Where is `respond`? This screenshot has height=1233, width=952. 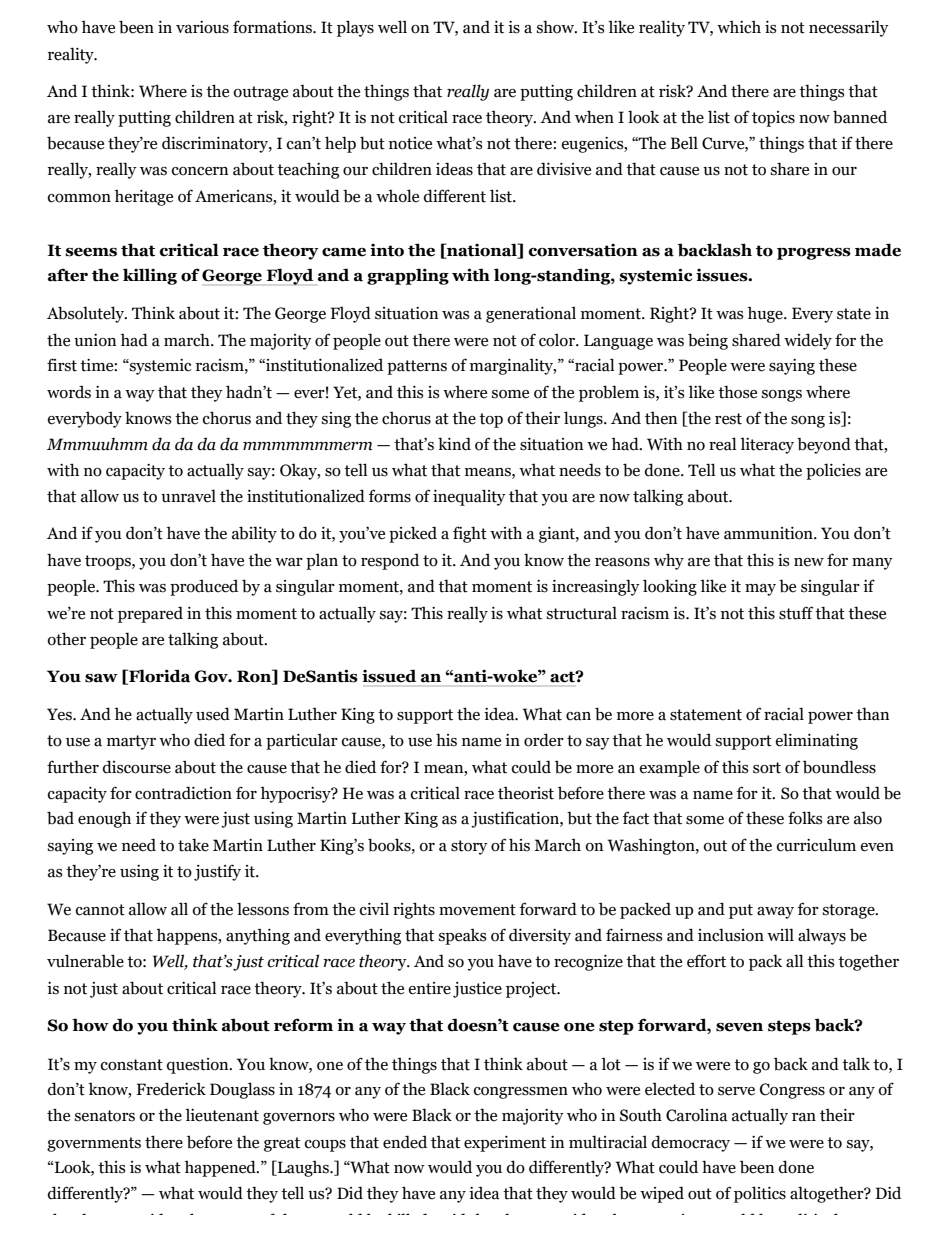
respond is located at coordinates (390, 561).
